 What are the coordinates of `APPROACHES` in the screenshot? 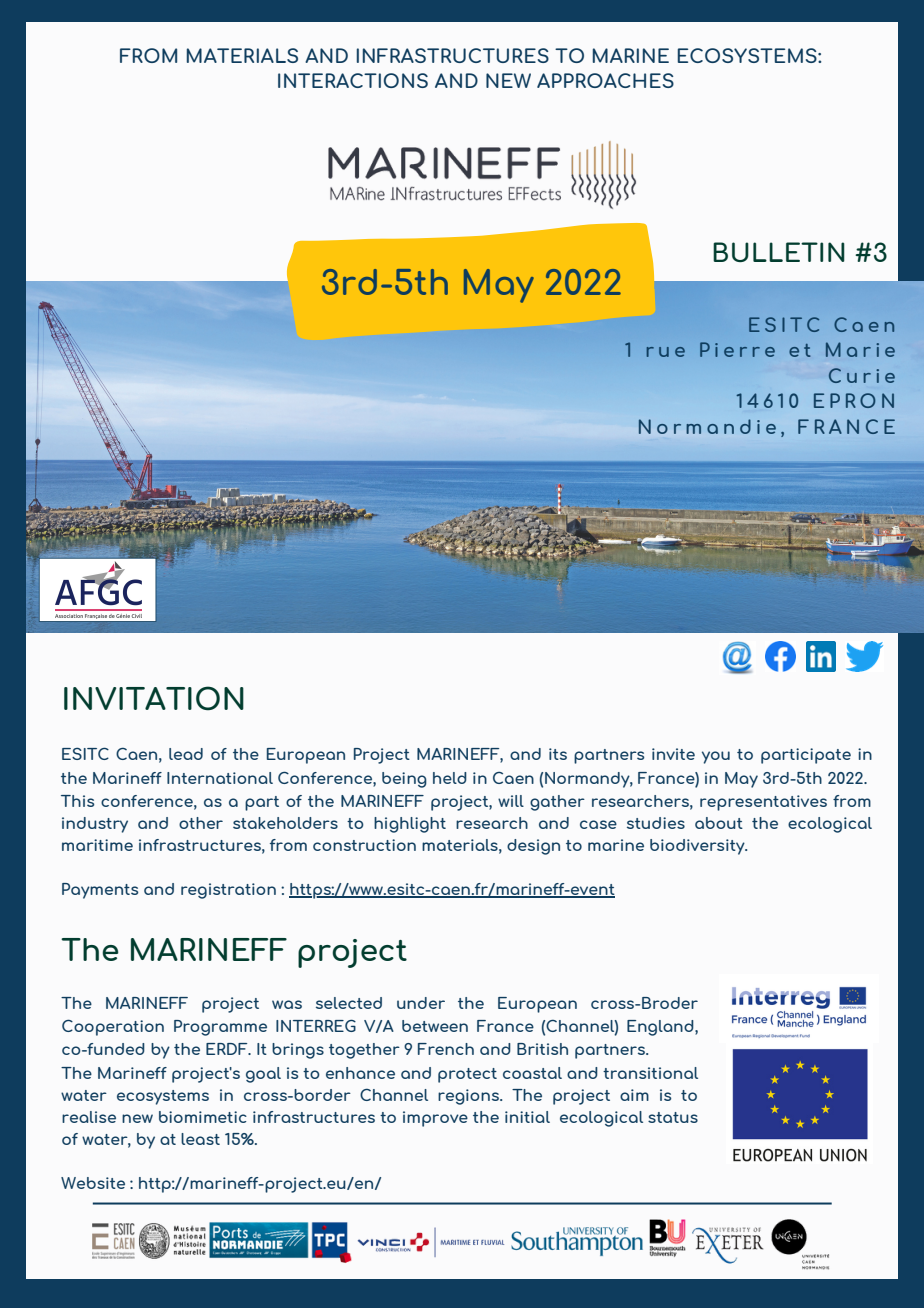 It's located at (605, 80).
